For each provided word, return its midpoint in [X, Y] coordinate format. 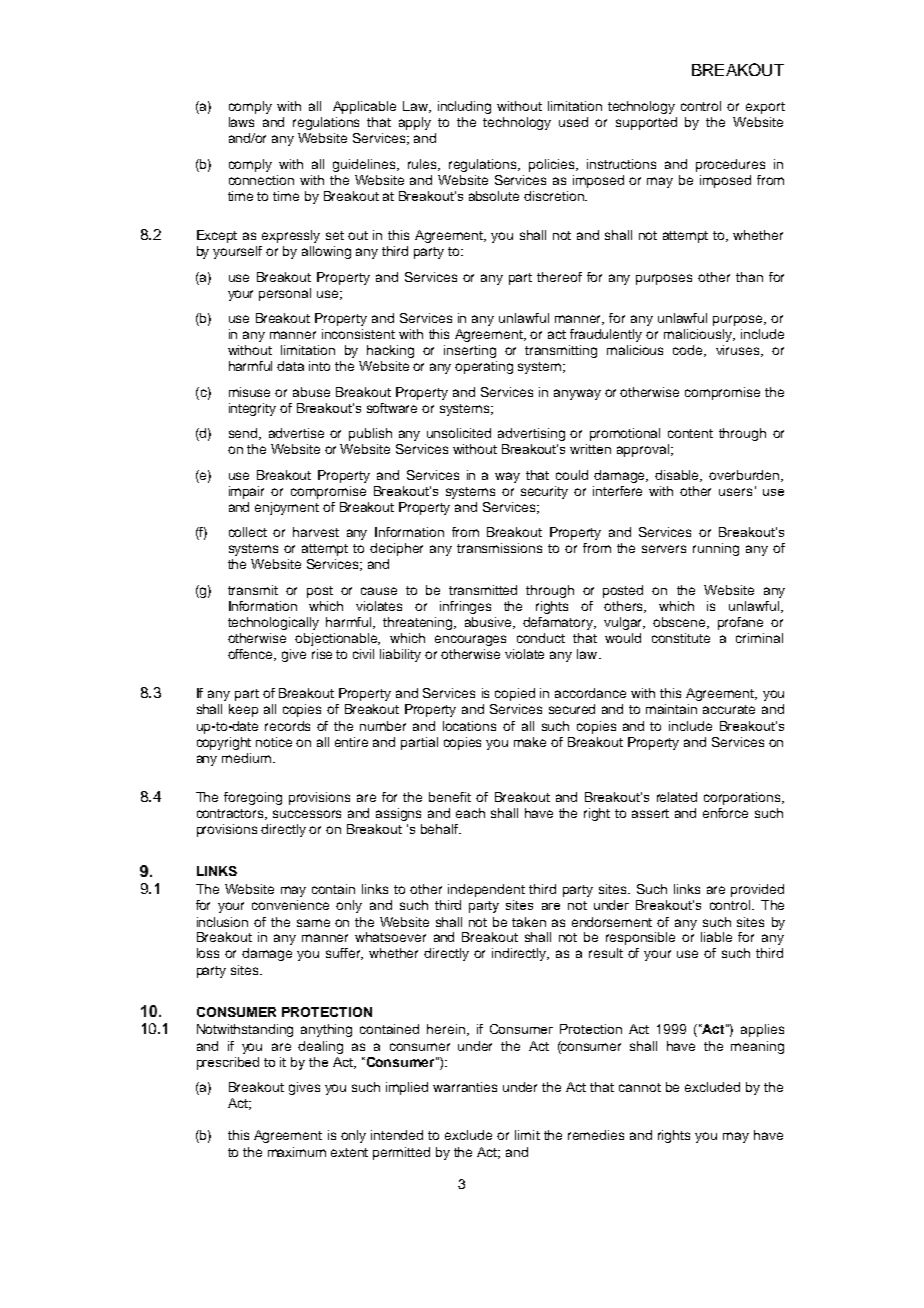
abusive [490, 623]
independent [486, 890]
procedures [730, 165]
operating [484, 367]
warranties [465, 1087]
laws [241, 122]
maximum [297, 1152]
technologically [273, 623]
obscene [681, 623]
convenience [290, 905]
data [290, 366]
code [689, 351]
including [464, 107]
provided [757, 890]
